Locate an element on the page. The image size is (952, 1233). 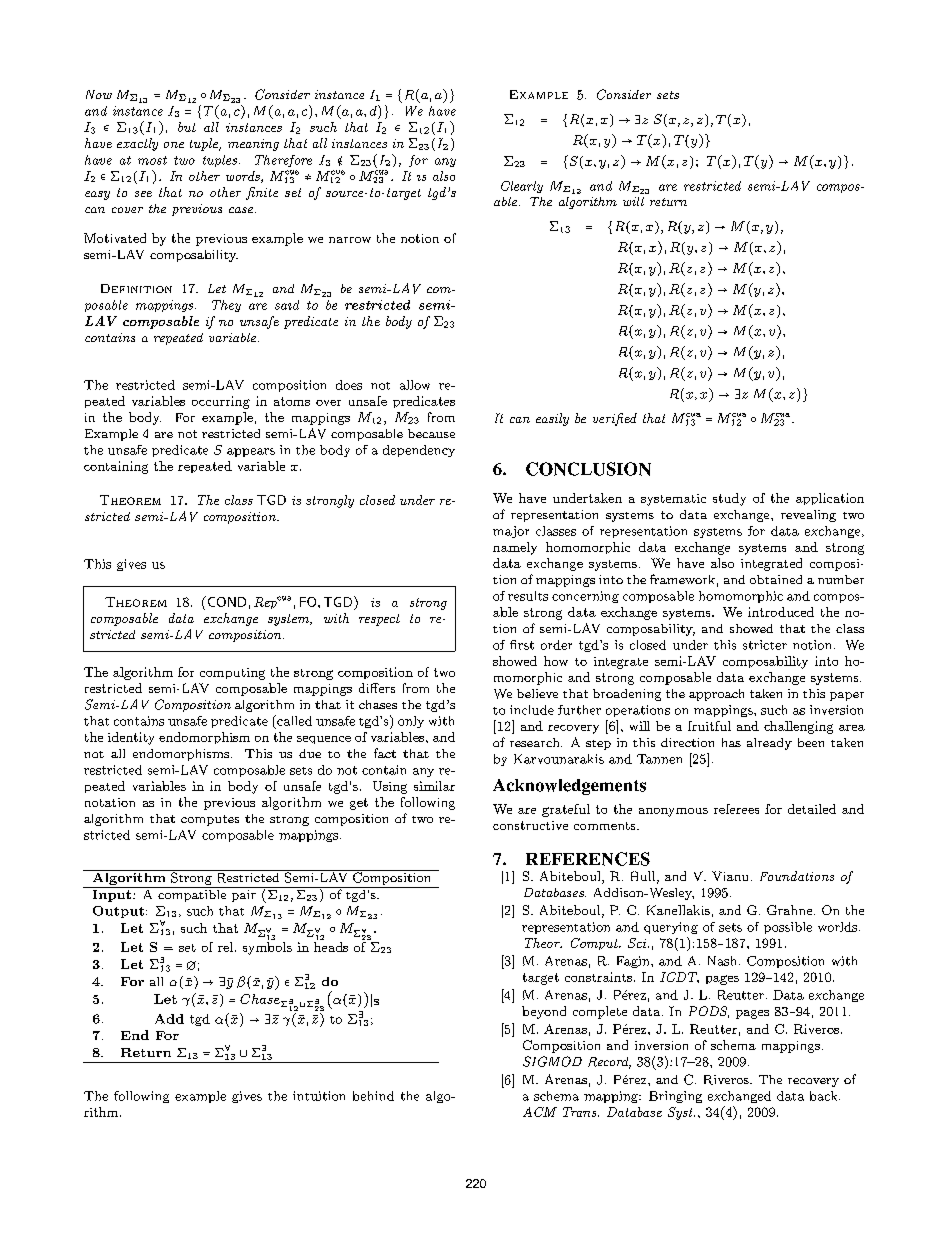
dependency is located at coordinates (419, 451).
